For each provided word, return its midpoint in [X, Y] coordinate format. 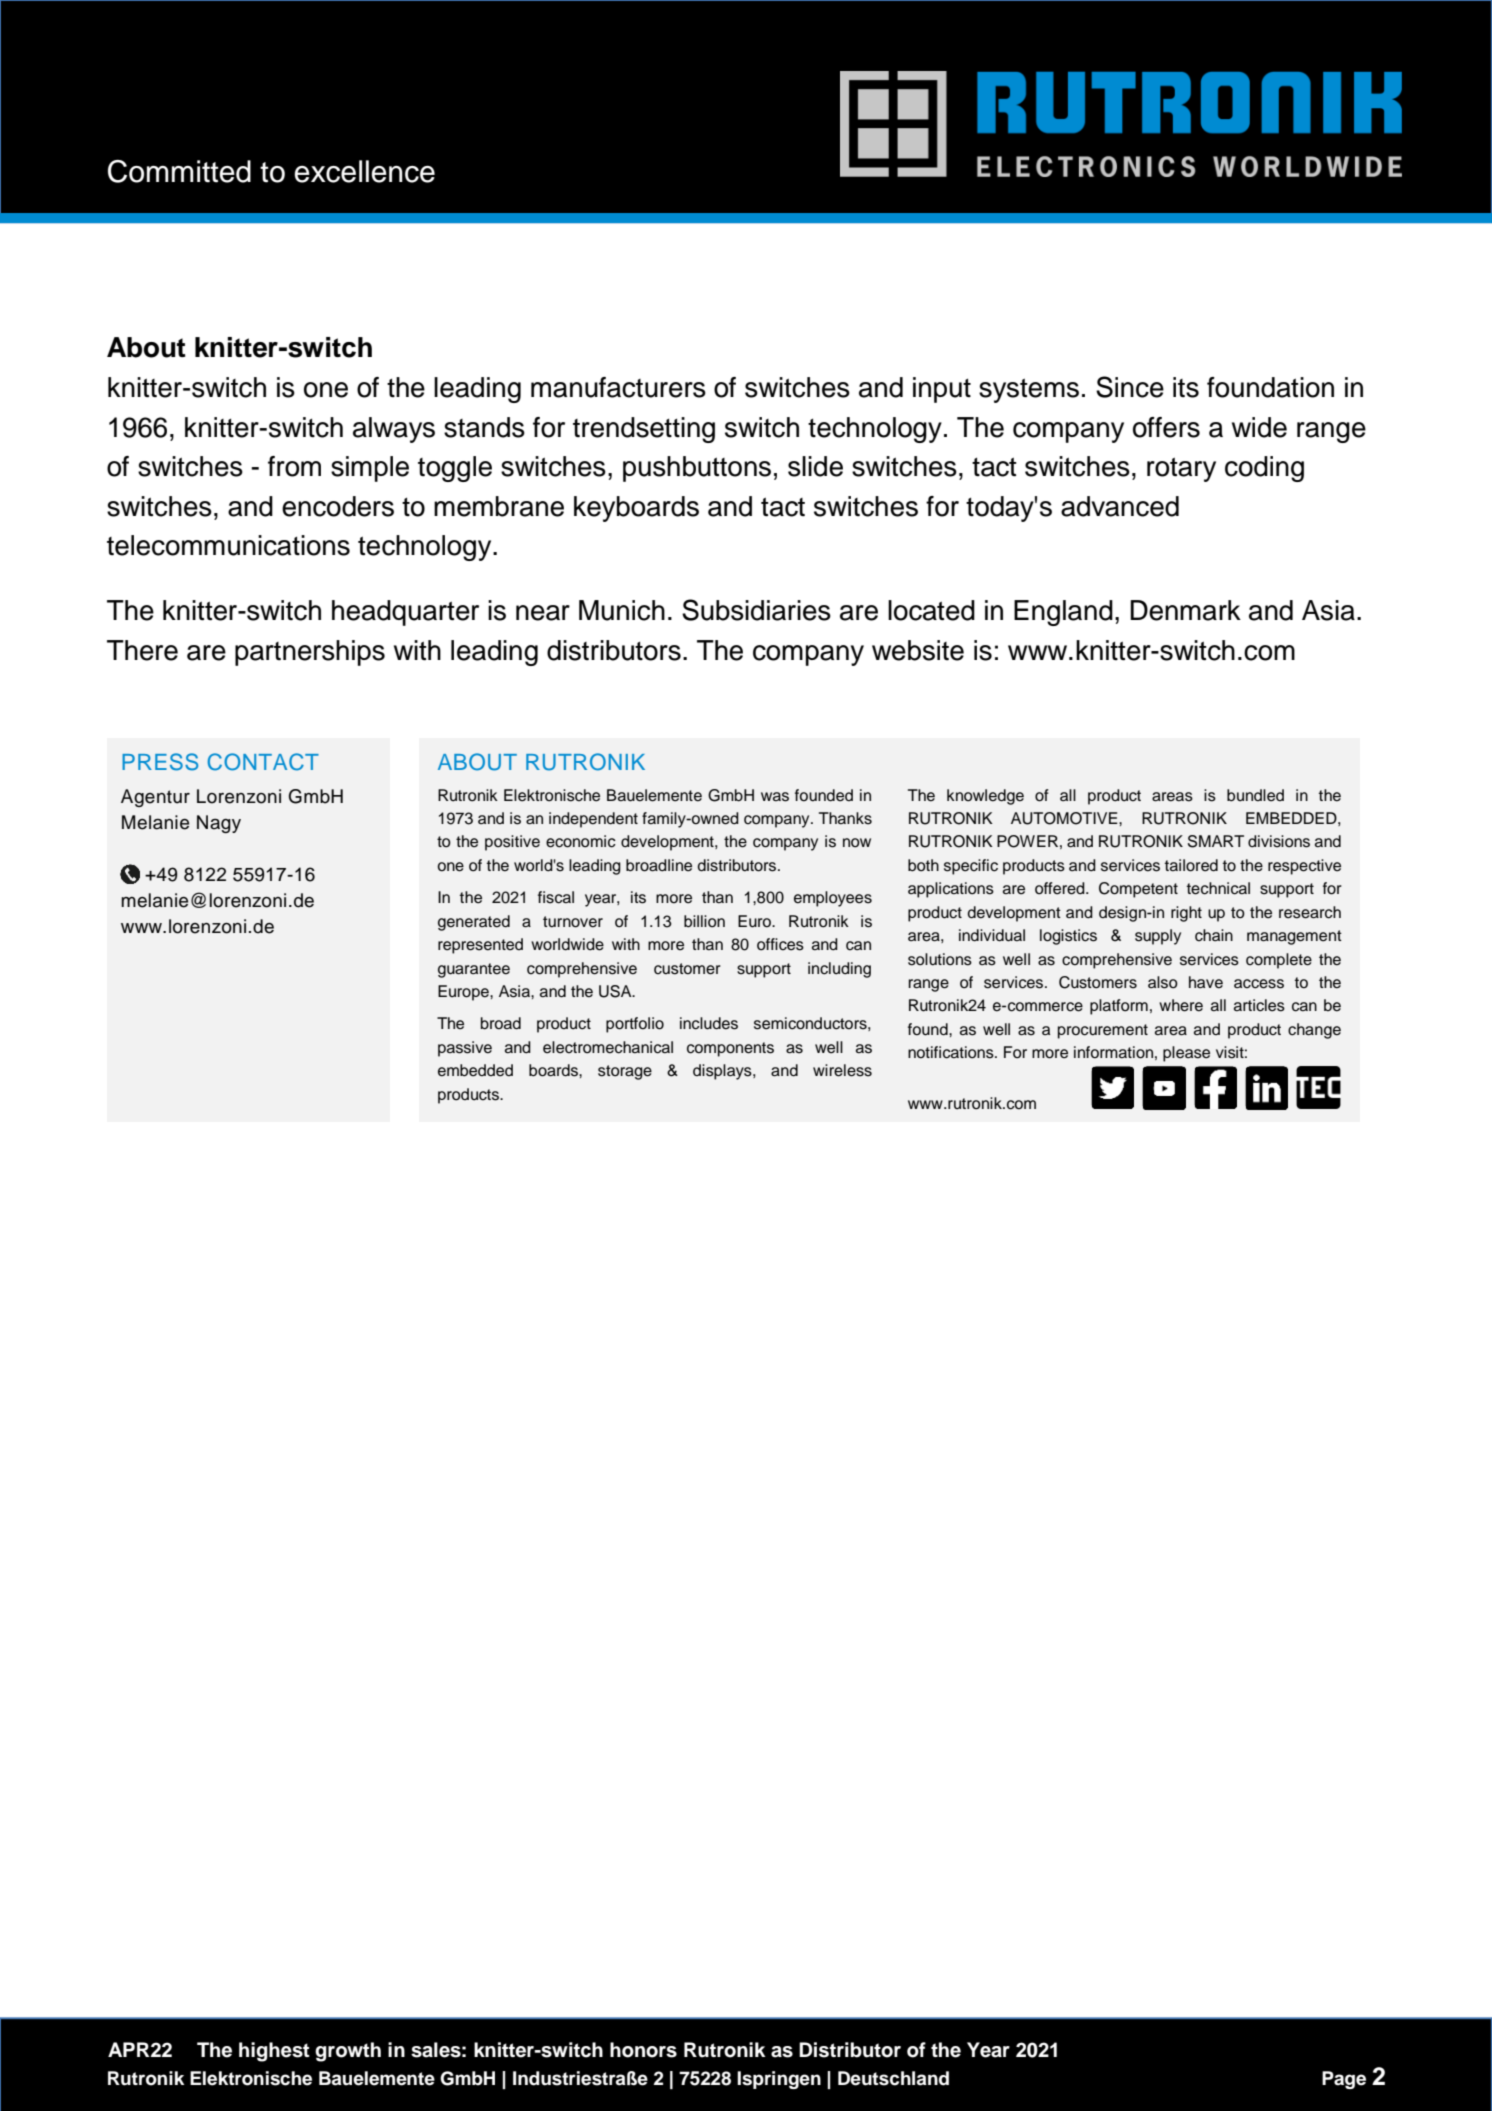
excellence [364, 171]
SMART [1216, 841]
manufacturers [618, 387]
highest [274, 2052]
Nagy [219, 824]
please [1186, 1054]
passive [465, 1049]
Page [1344, 2080]
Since [1130, 387]
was [775, 797]
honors [643, 2050]
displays [723, 1072]
